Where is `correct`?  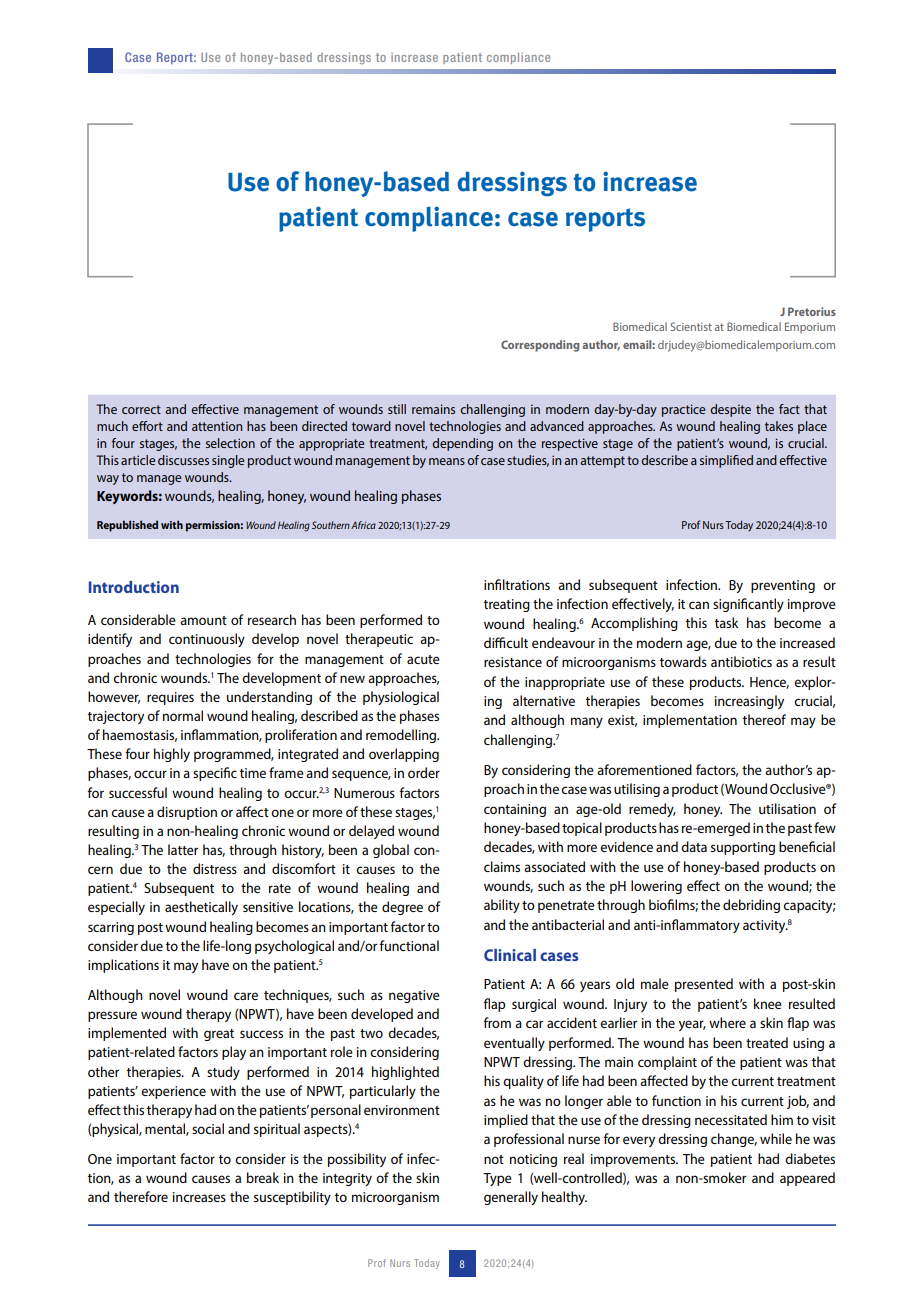
correct is located at coordinates (141, 409).
